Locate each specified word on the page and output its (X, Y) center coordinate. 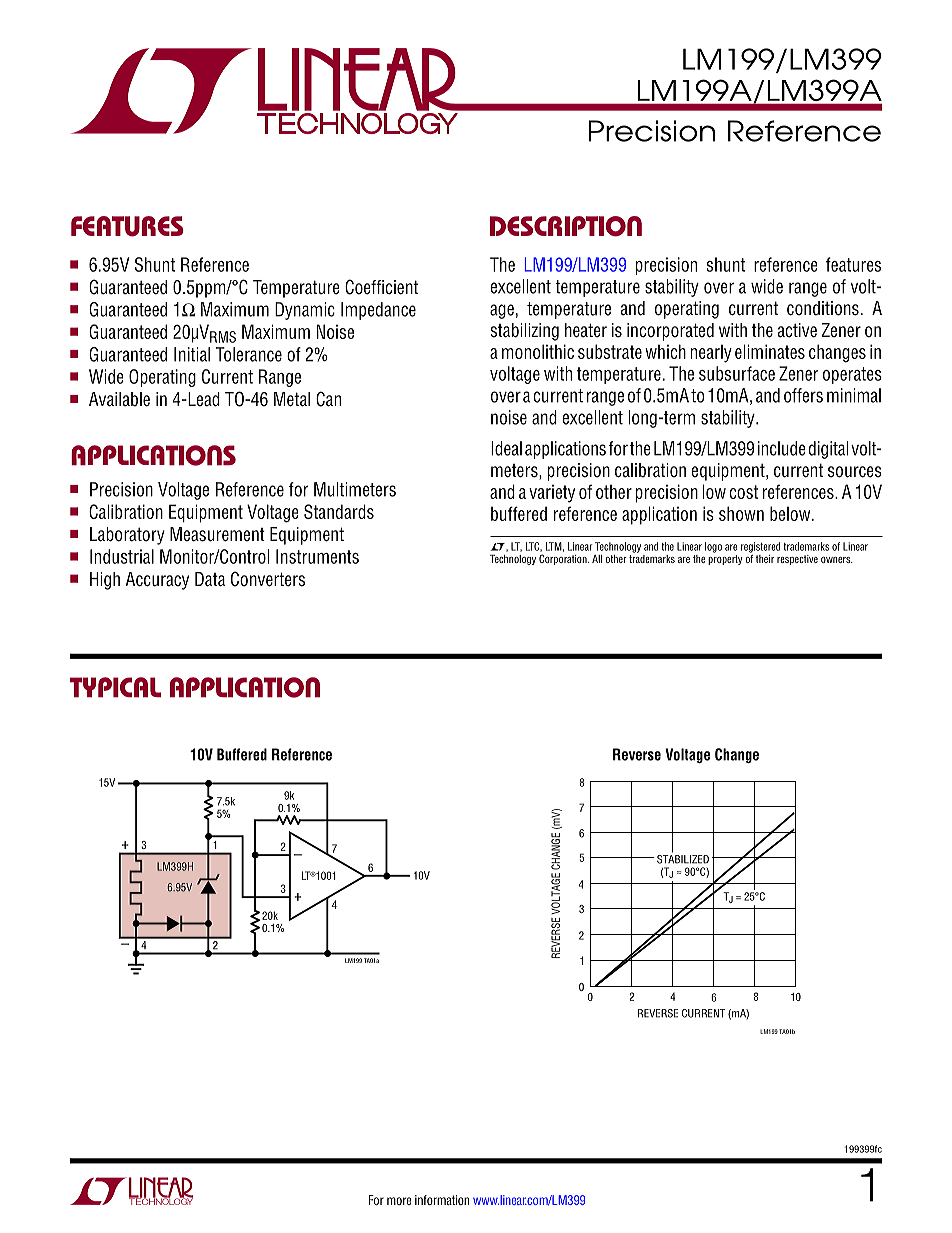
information (442, 1200)
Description (566, 226)
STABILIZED (683, 858)
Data (210, 579)
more (399, 1201)
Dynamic (305, 311)
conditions (823, 308)
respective (797, 560)
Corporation (564, 559)
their (765, 559)
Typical (115, 687)
